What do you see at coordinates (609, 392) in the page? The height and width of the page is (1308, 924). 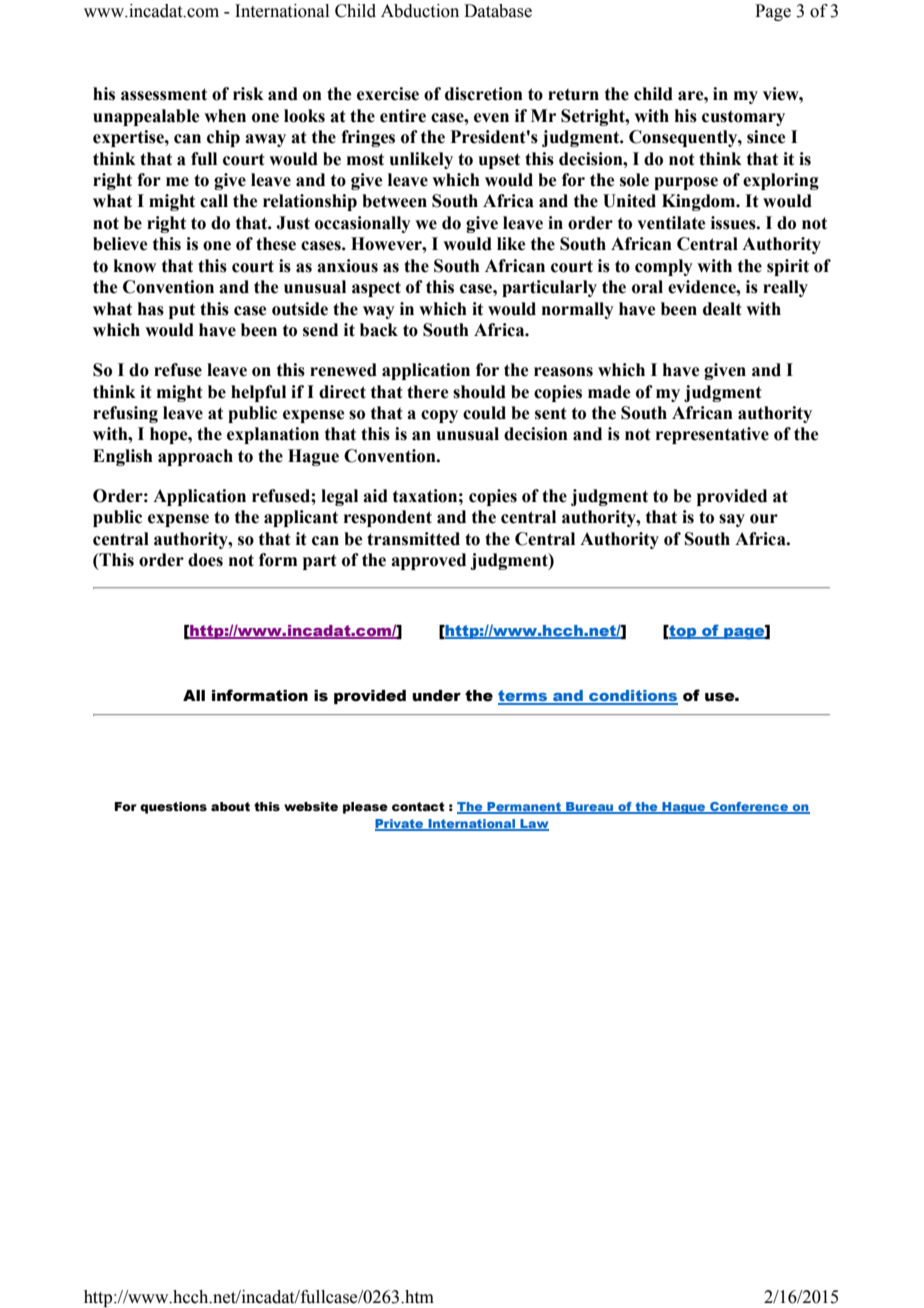 I see `made` at bounding box center [609, 392].
